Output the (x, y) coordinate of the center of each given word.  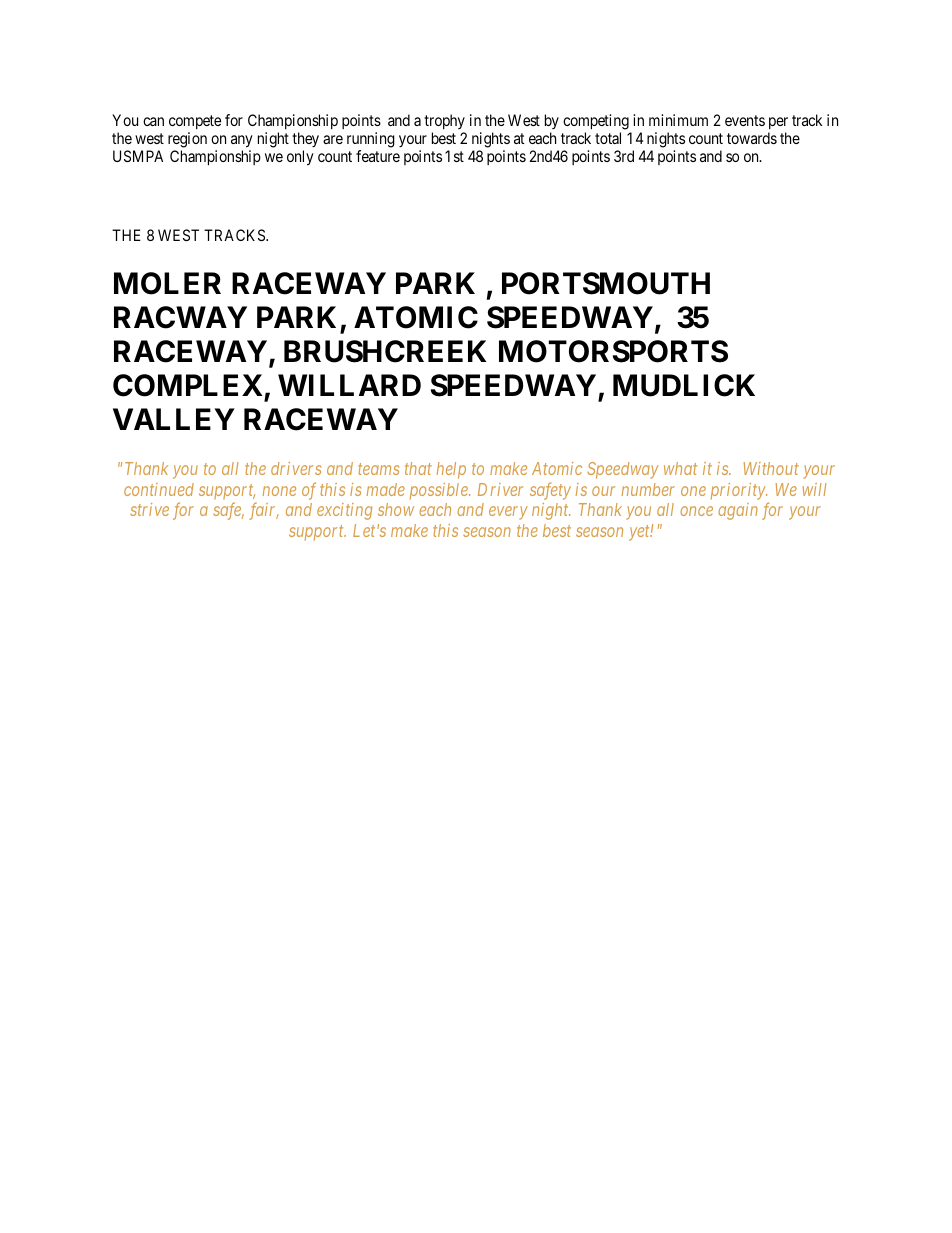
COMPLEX (189, 387)
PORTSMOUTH (606, 283)
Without (771, 468)
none (279, 491)
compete (195, 124)
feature (378, 156)
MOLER (167, 283)
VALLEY (174, 419)
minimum (678, 120)
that (418, 468)
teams (378, 469)
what (680, 468)
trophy (444, 123)
